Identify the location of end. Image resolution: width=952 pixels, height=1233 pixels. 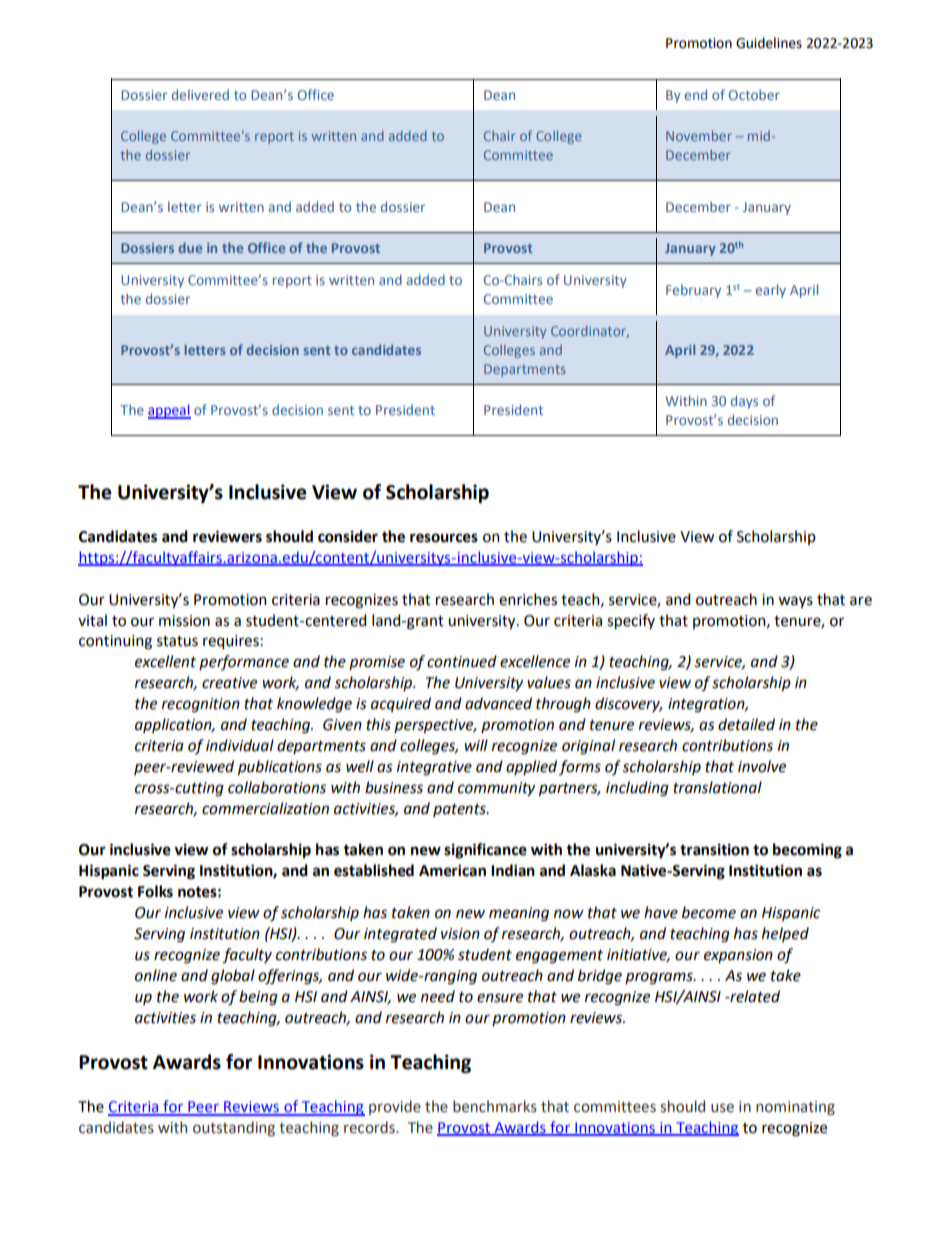
(696, 94).
